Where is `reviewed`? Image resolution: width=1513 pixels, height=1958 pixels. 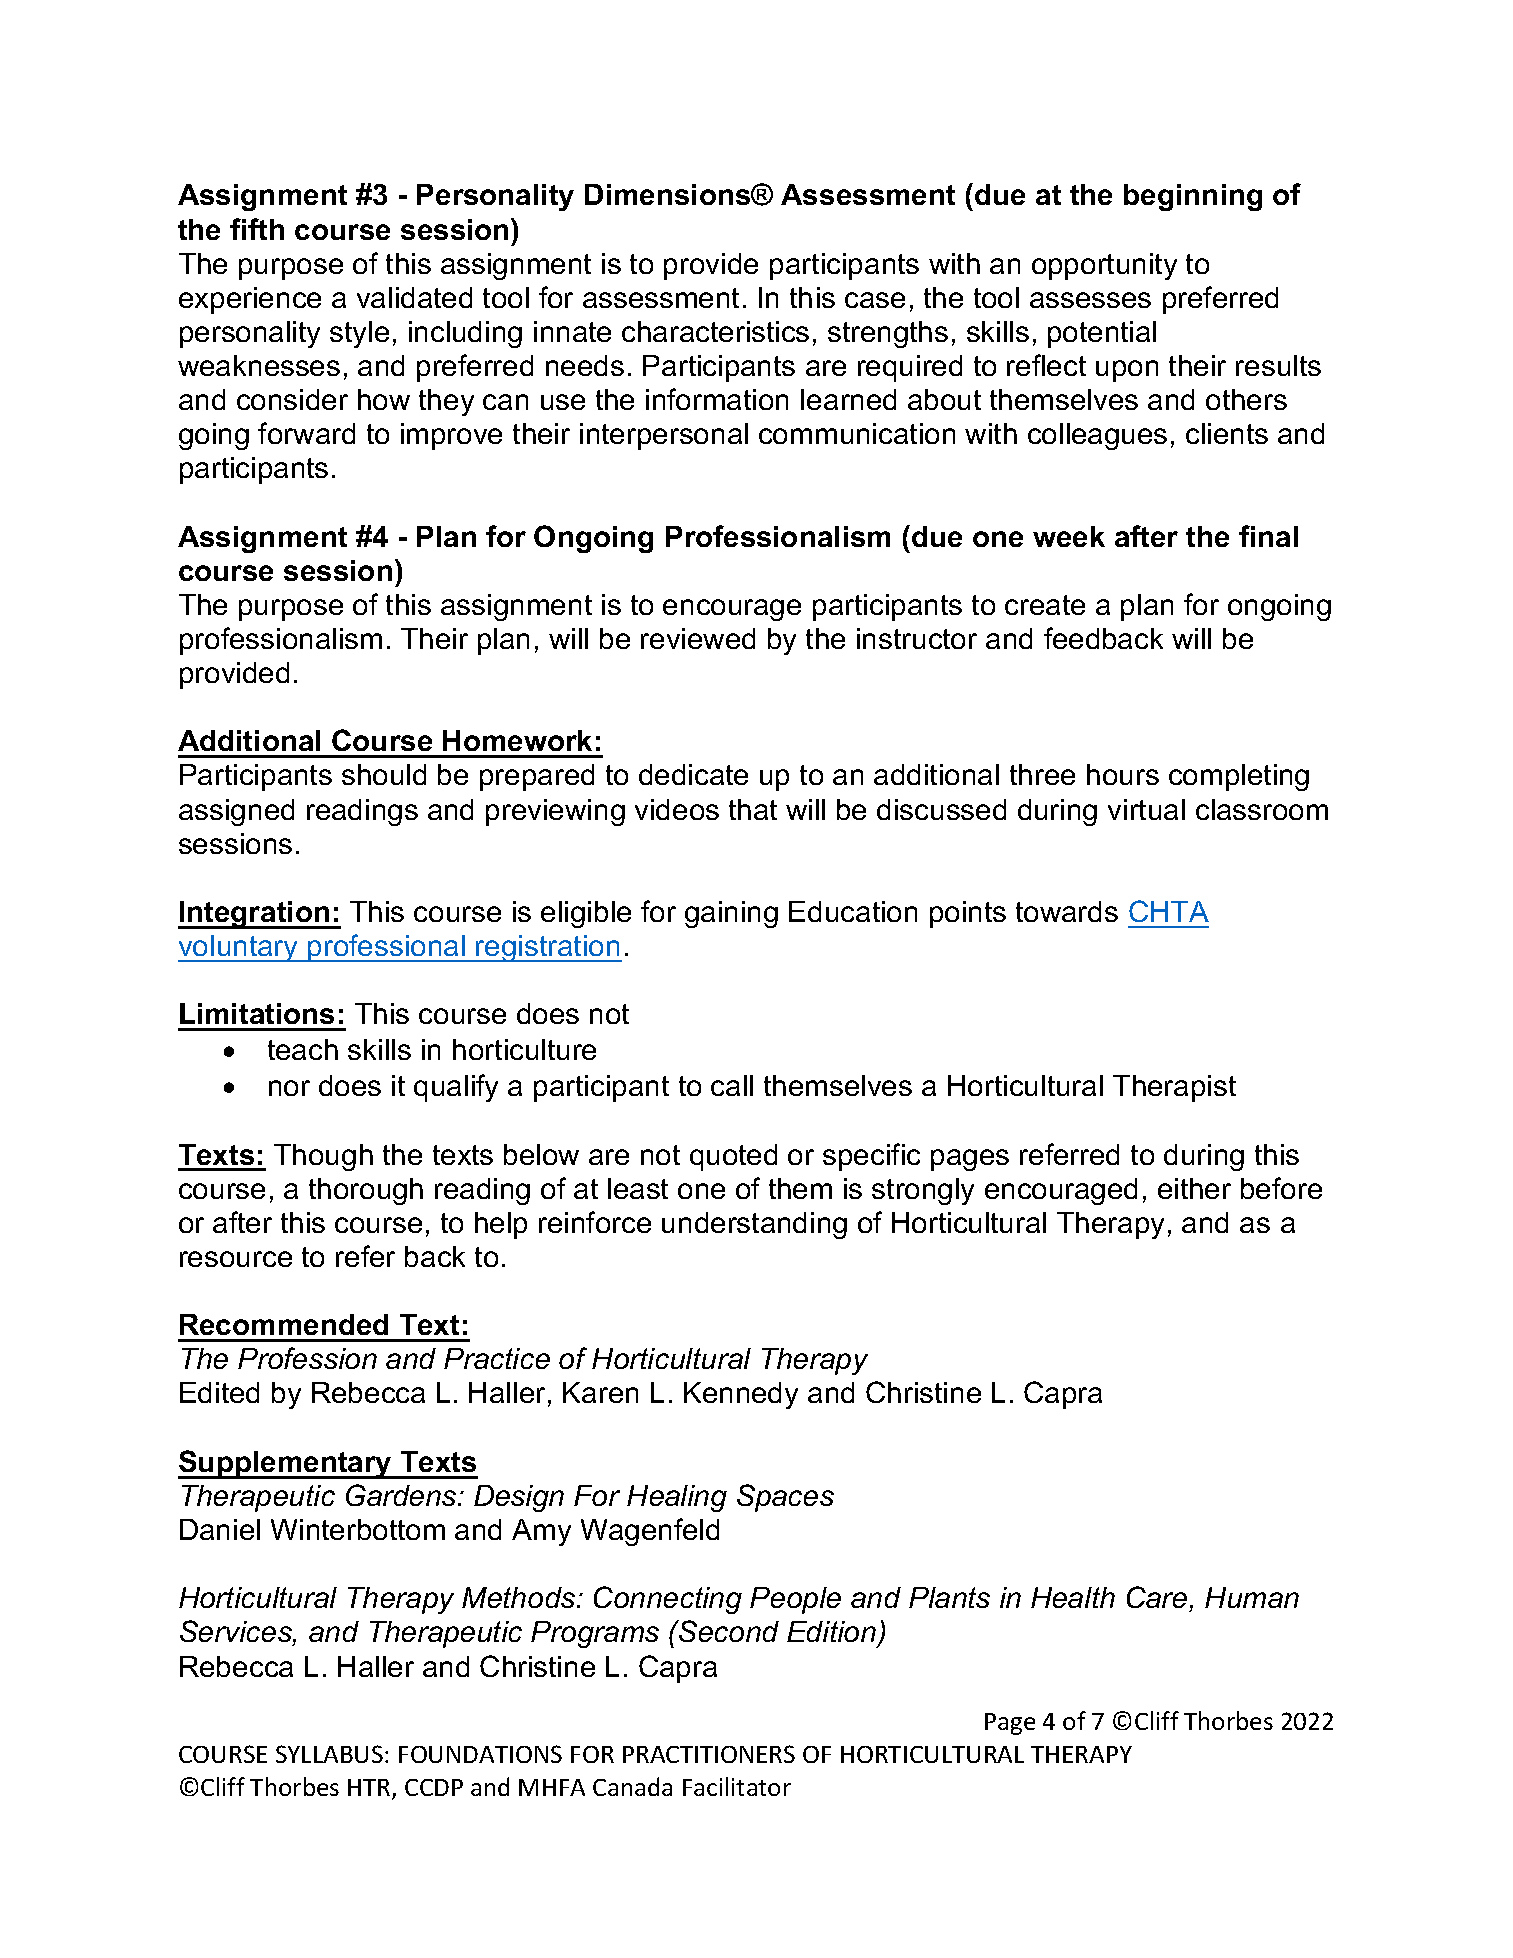
reviewed is located at coordinates (698, 638).
